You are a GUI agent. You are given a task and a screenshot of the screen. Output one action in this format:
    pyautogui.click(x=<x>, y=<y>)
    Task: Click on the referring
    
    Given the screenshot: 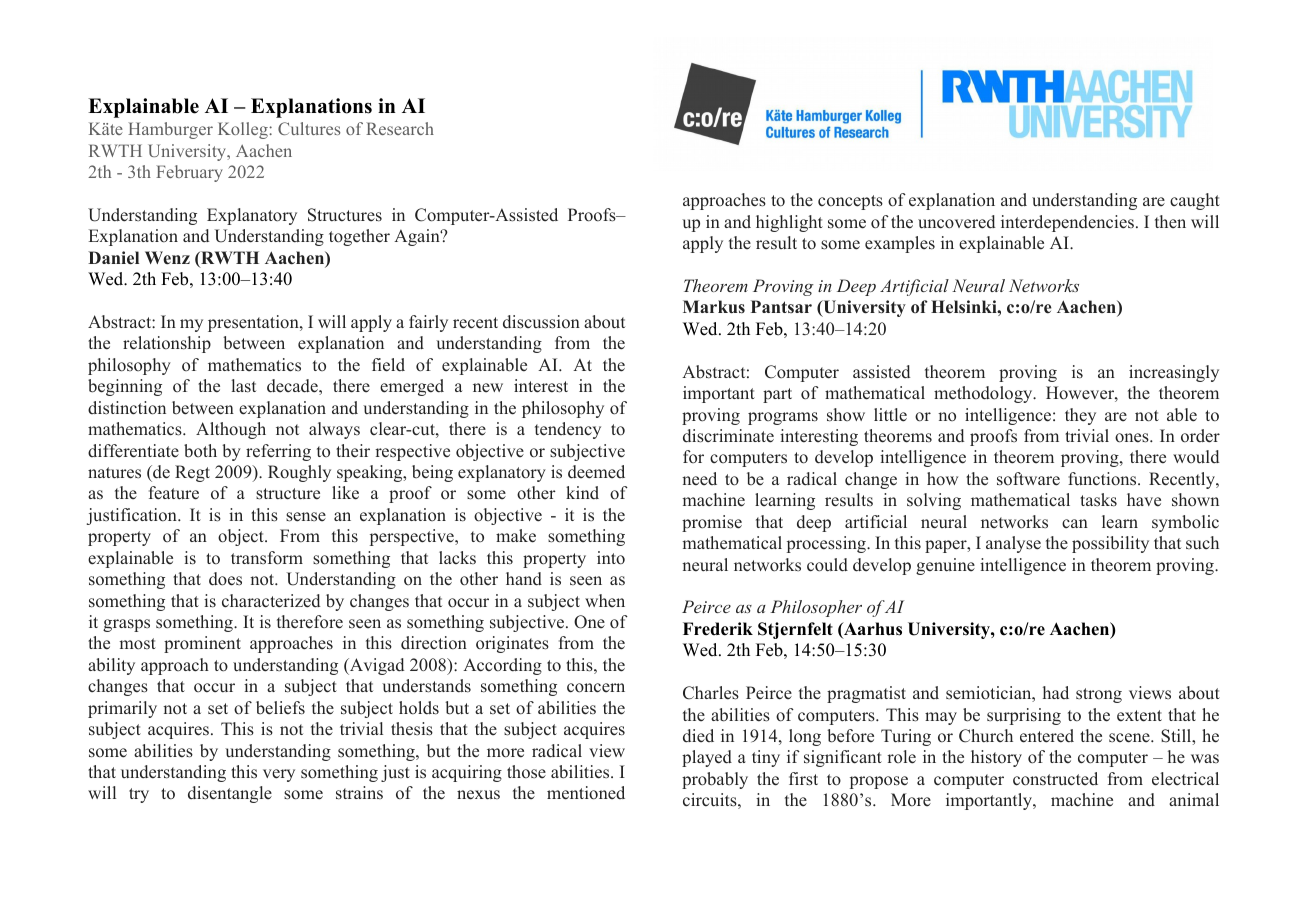 What is the action you would take?
    pyautogui.click(x=278, y=452)
